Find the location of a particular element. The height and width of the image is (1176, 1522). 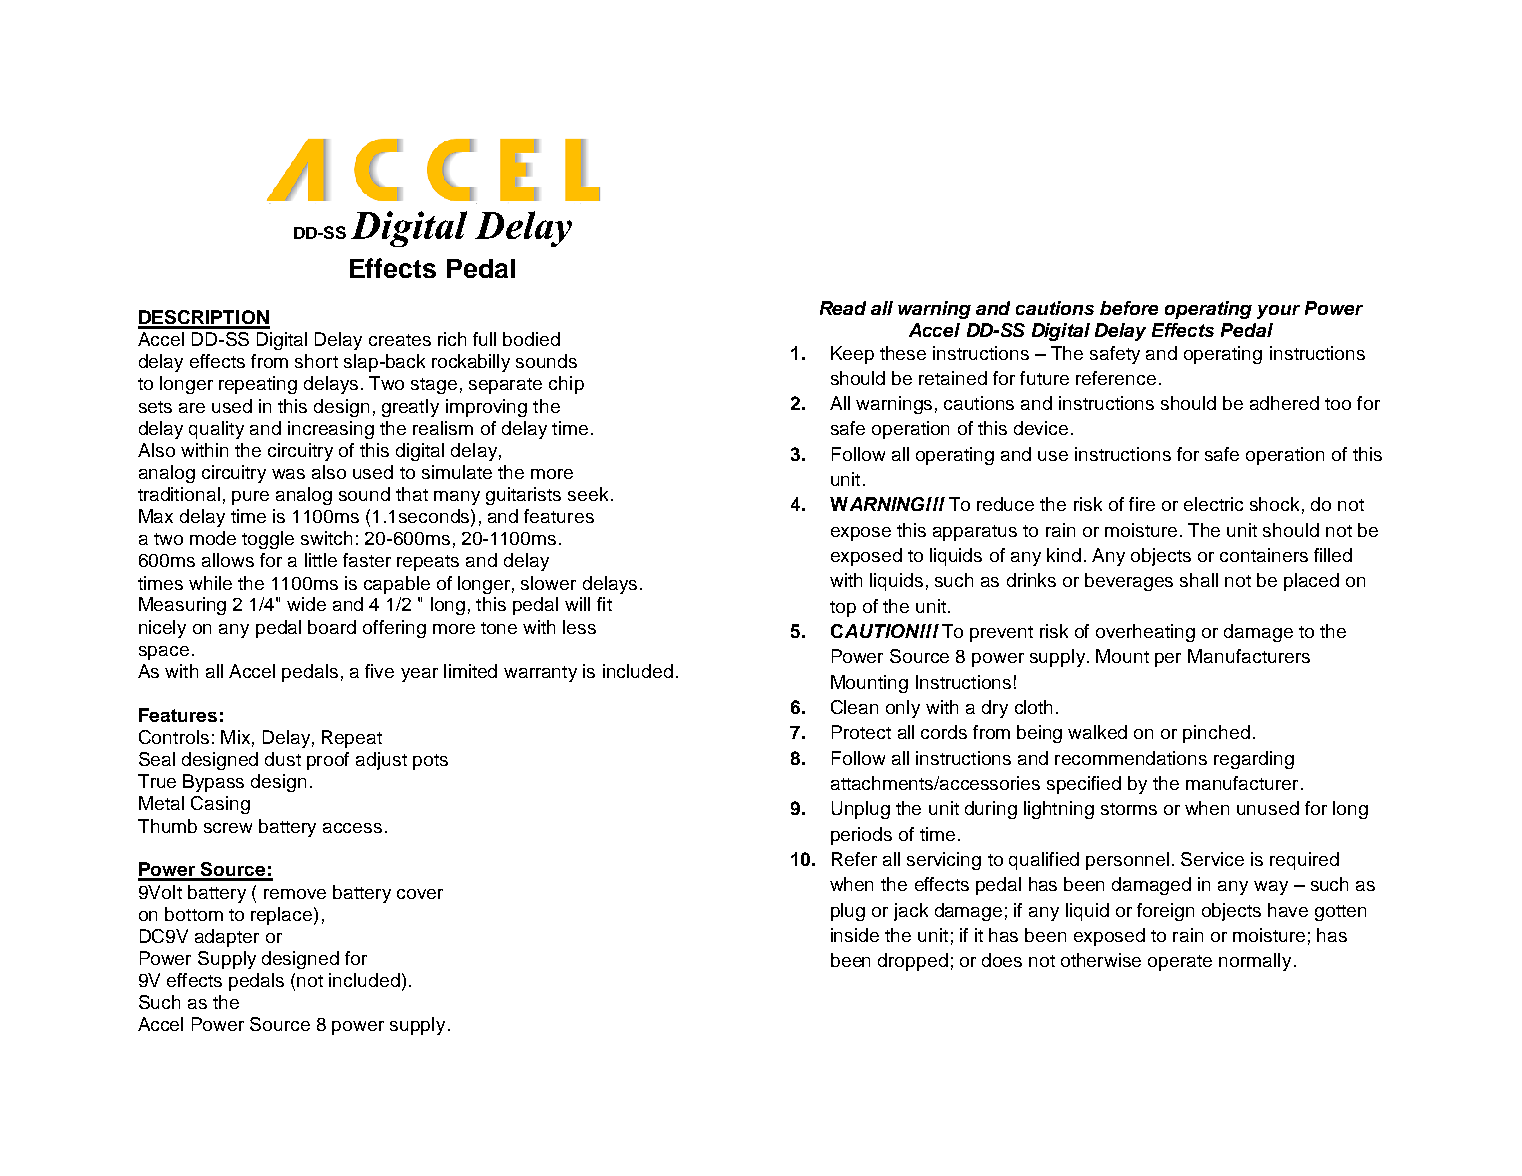

inside is located at coordinates (855, 935).
